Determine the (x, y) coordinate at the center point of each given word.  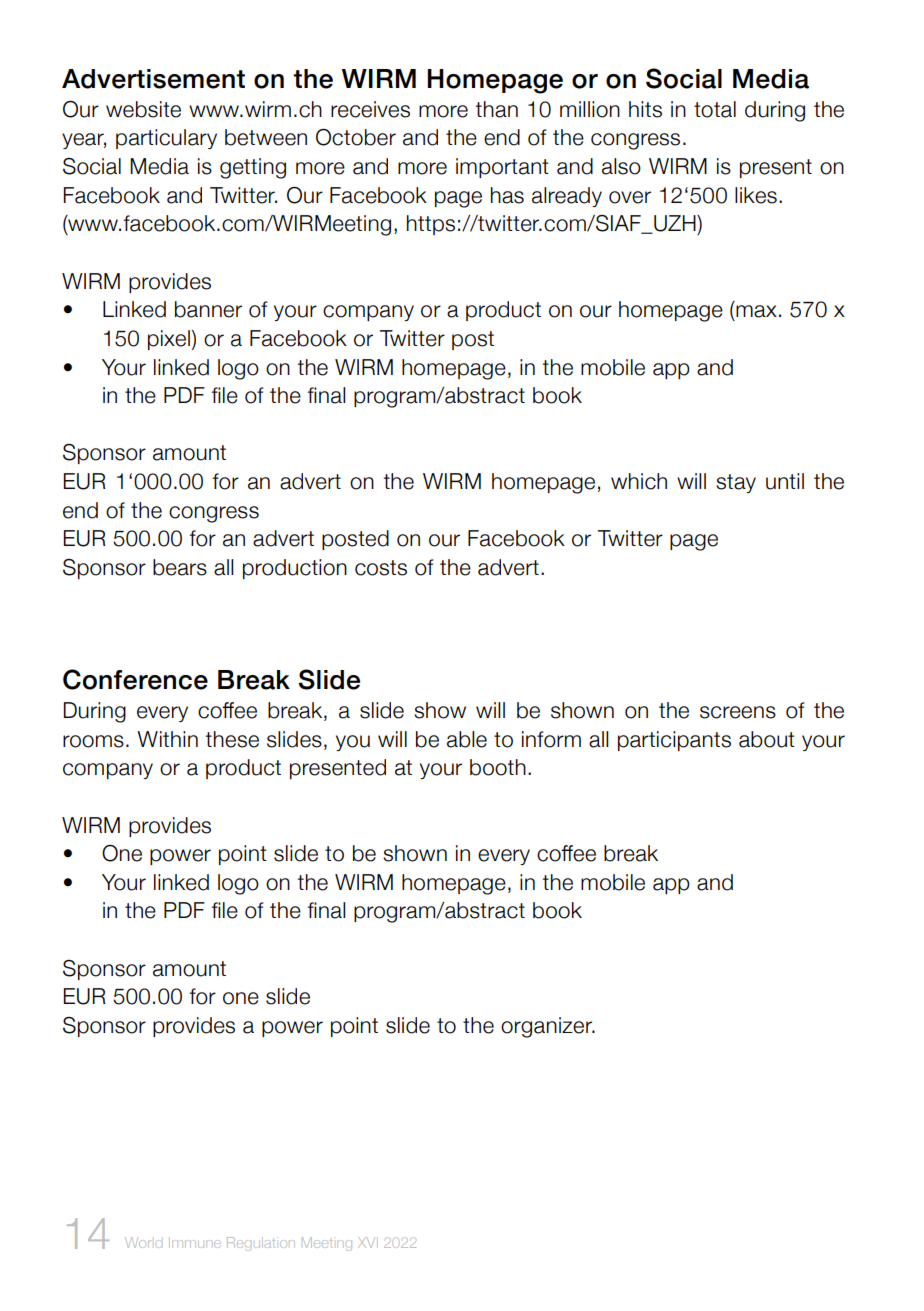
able (467, 739)
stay (736, 483)
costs (381, 568)
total (715, 109)
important (502, 168)
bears (180, 567)
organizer (548, 1027)
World (143, 1242)
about (767, 739)
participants (674, 741)
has (507, 195)
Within (167, 739)
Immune (195, 1242)
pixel (169, 340)
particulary (166, 139)
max (756, 311)
